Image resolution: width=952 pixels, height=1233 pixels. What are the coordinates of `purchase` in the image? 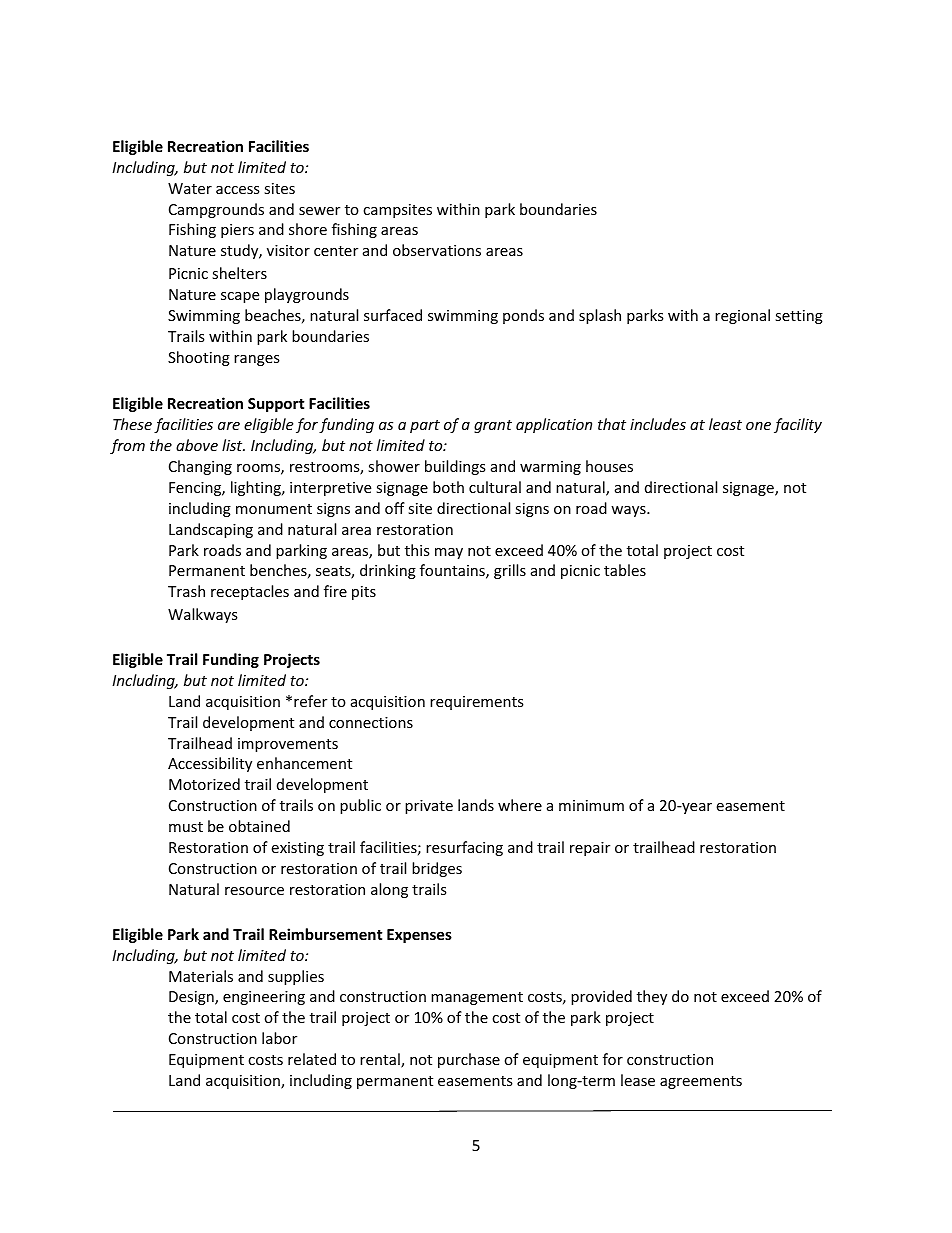 It's located at (469, 1060).
